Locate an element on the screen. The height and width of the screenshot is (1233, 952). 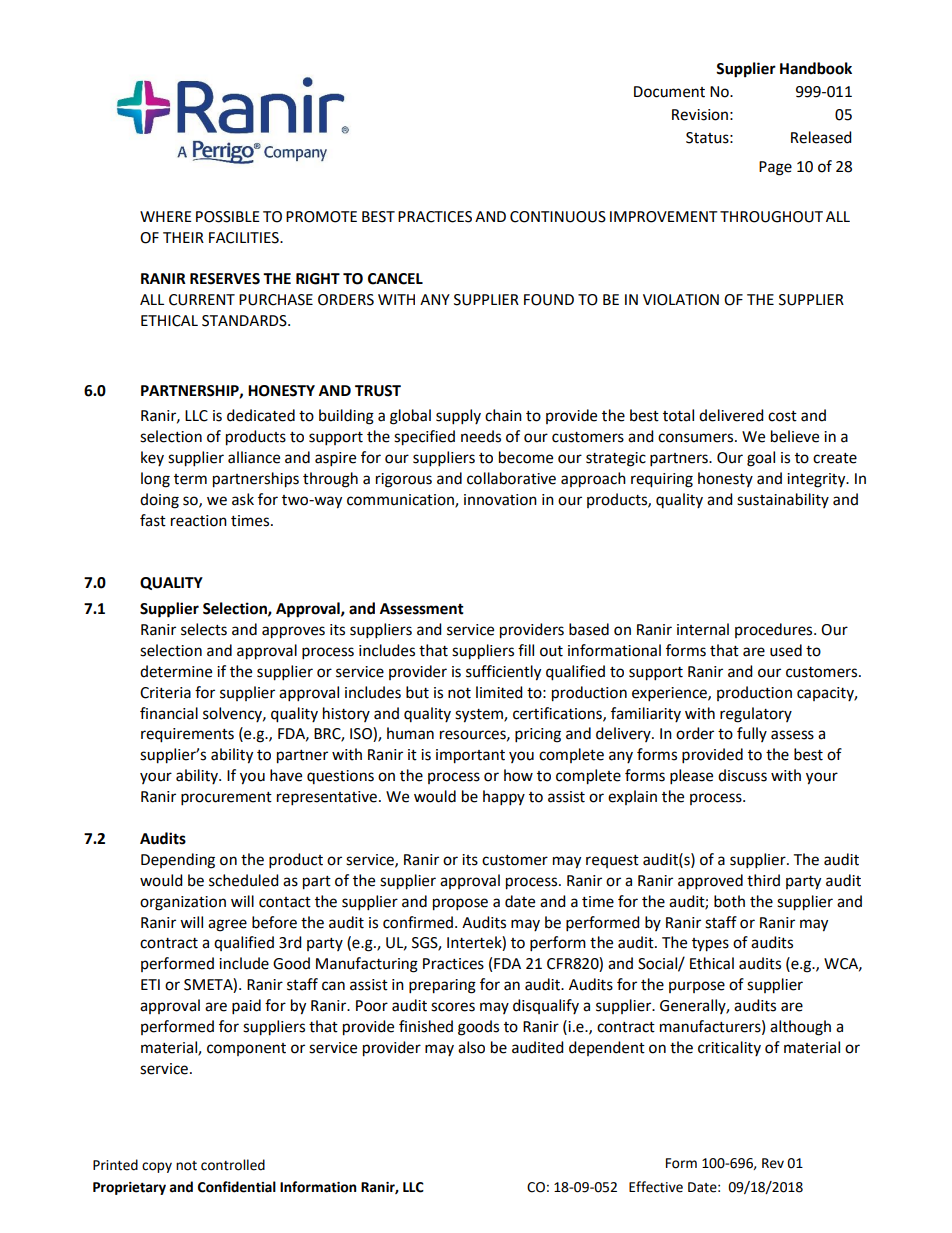
CONTINUOUS is located at coordinates (558, 217).
